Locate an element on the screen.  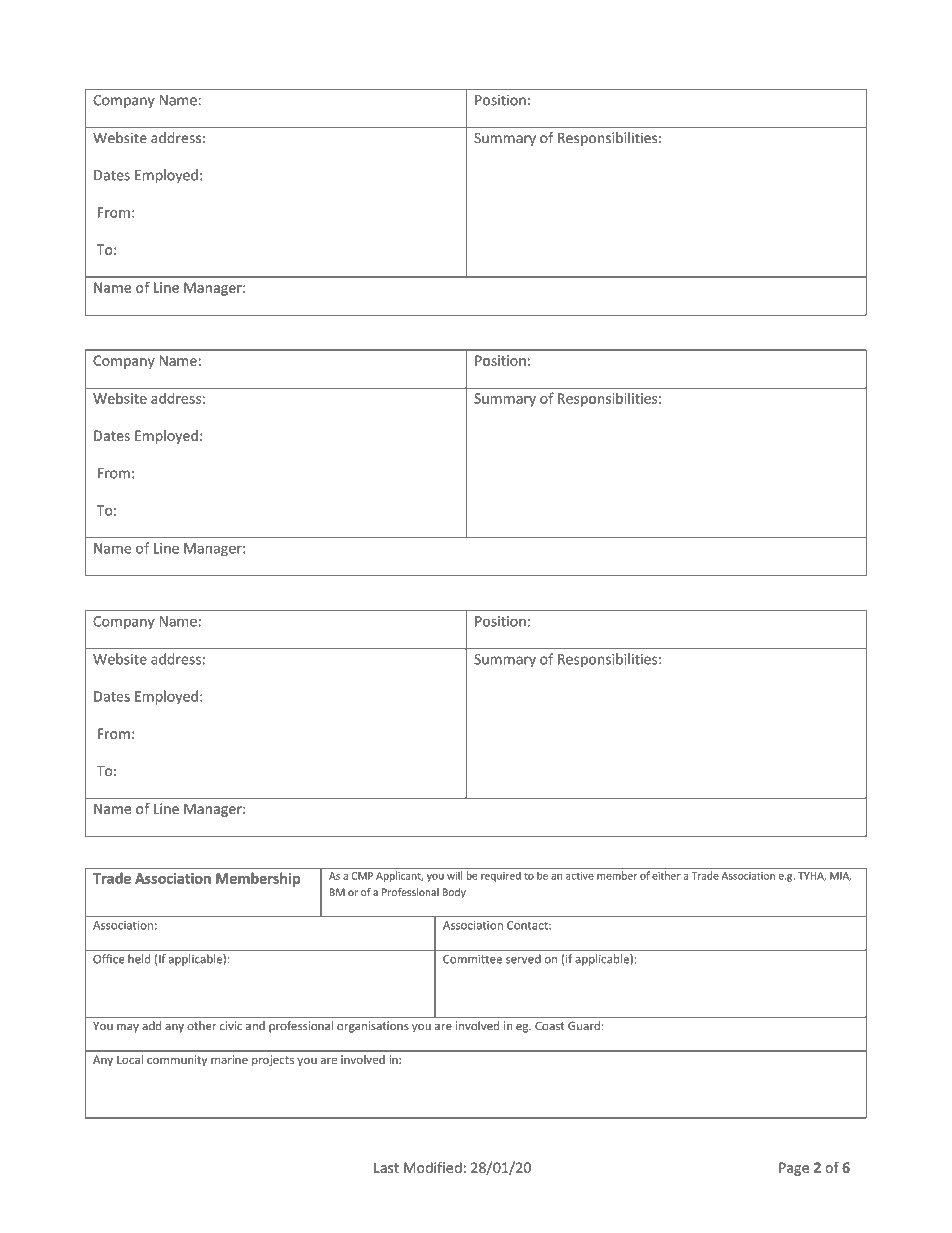
Modified is located at coordinates (433, 1167).
